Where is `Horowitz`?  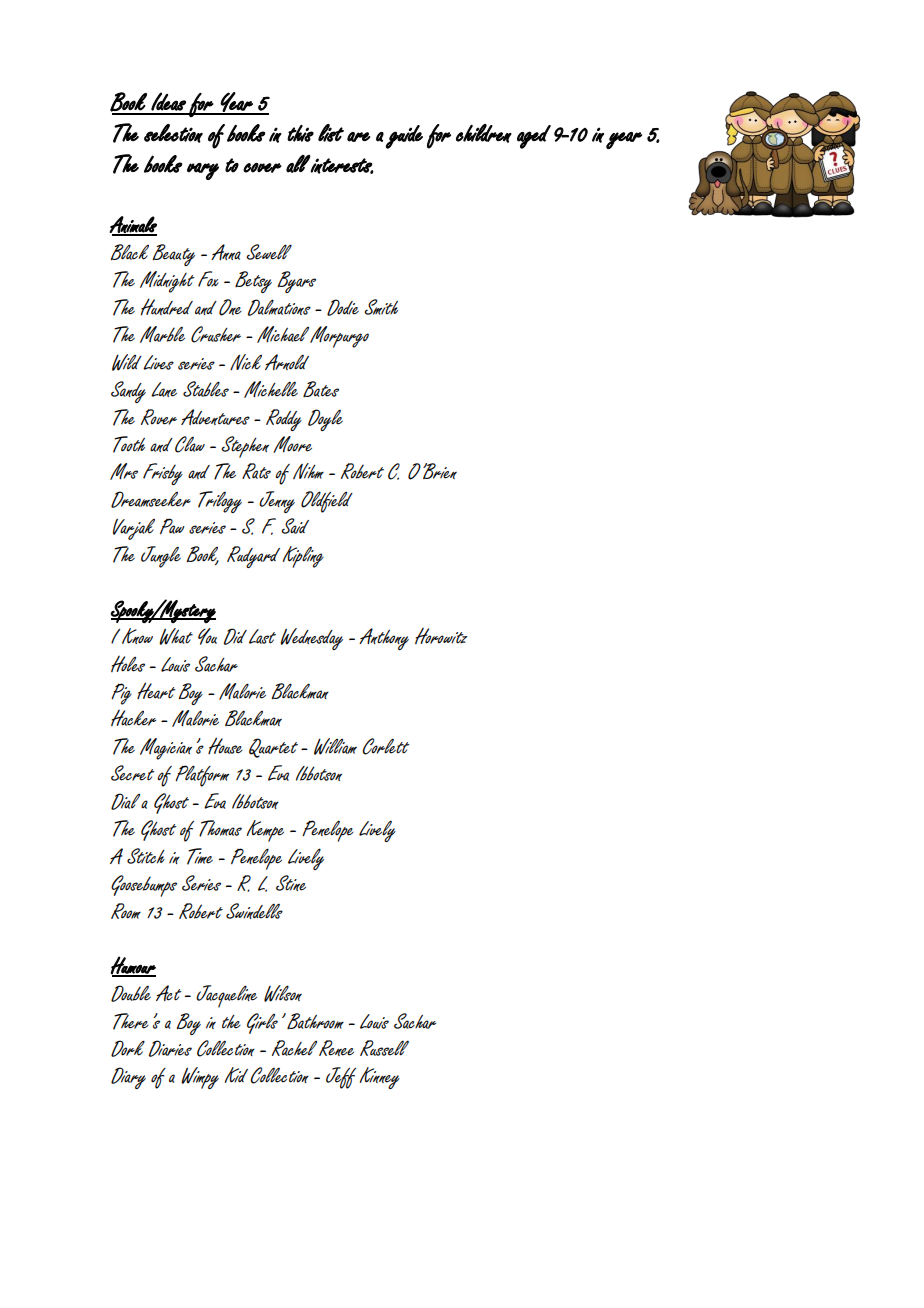
Horowitz is located at coordinates (441, 635).
